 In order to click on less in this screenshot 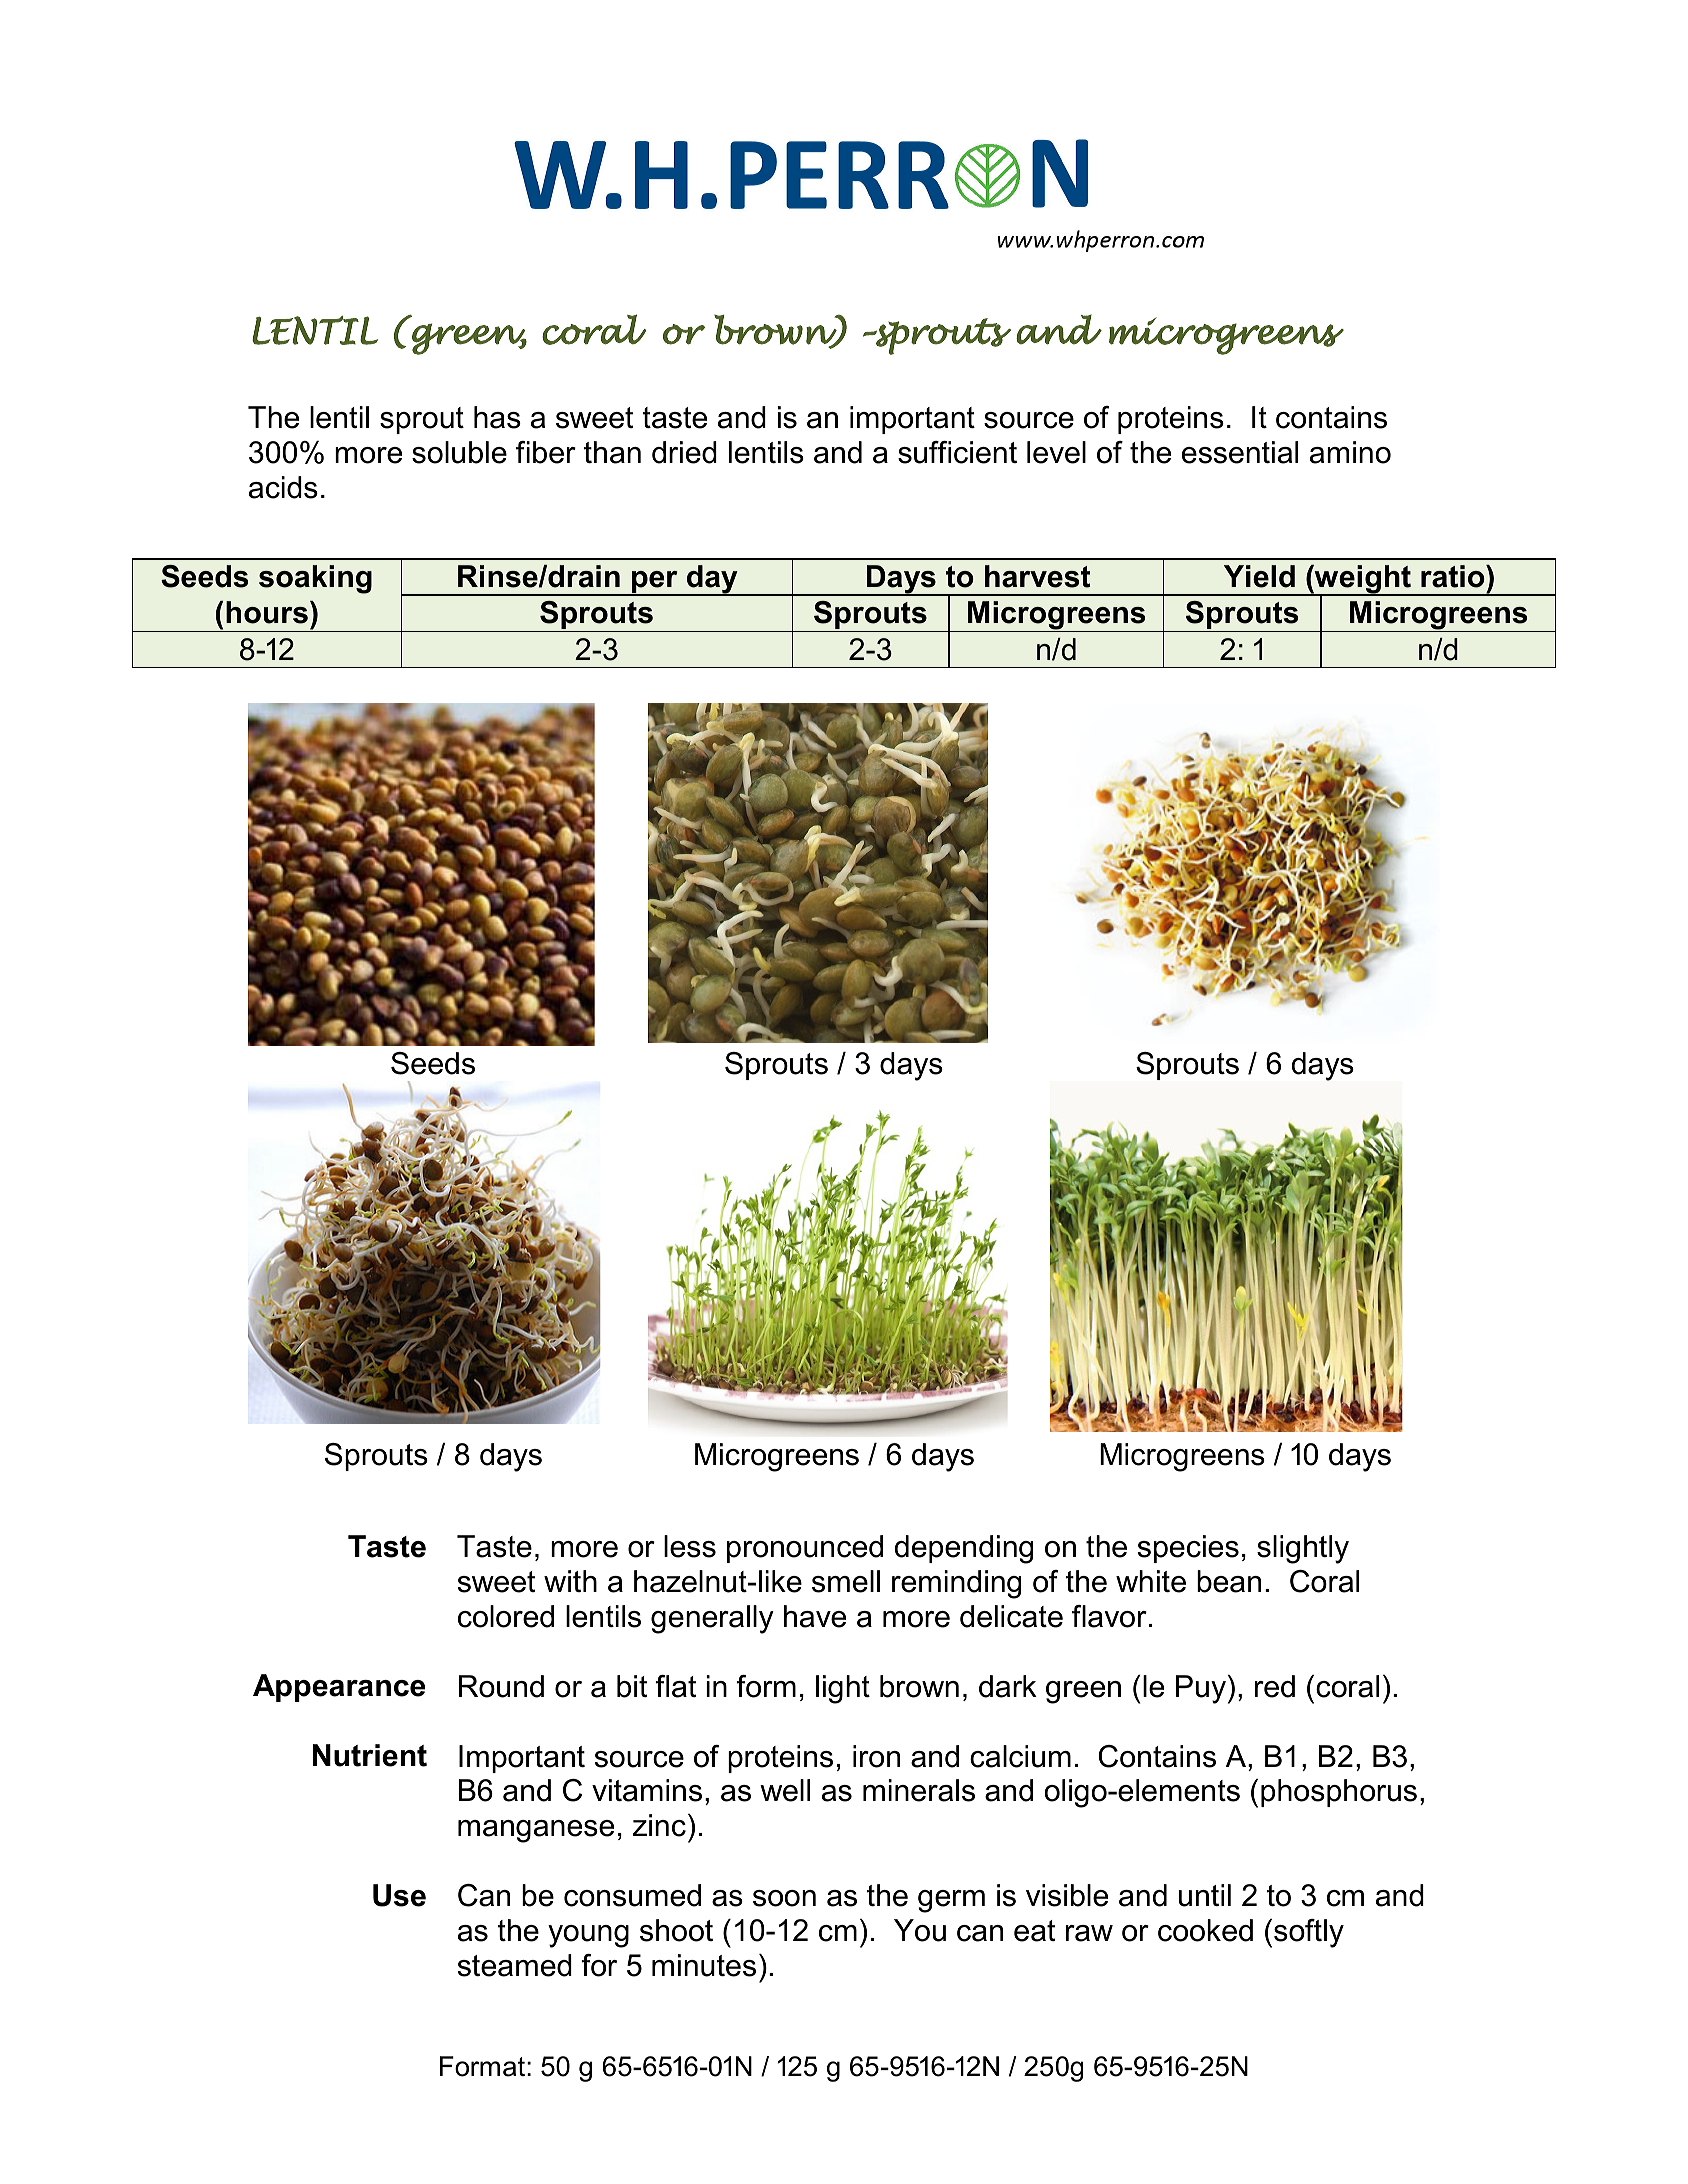, I will do `click(690, 1546)`.
